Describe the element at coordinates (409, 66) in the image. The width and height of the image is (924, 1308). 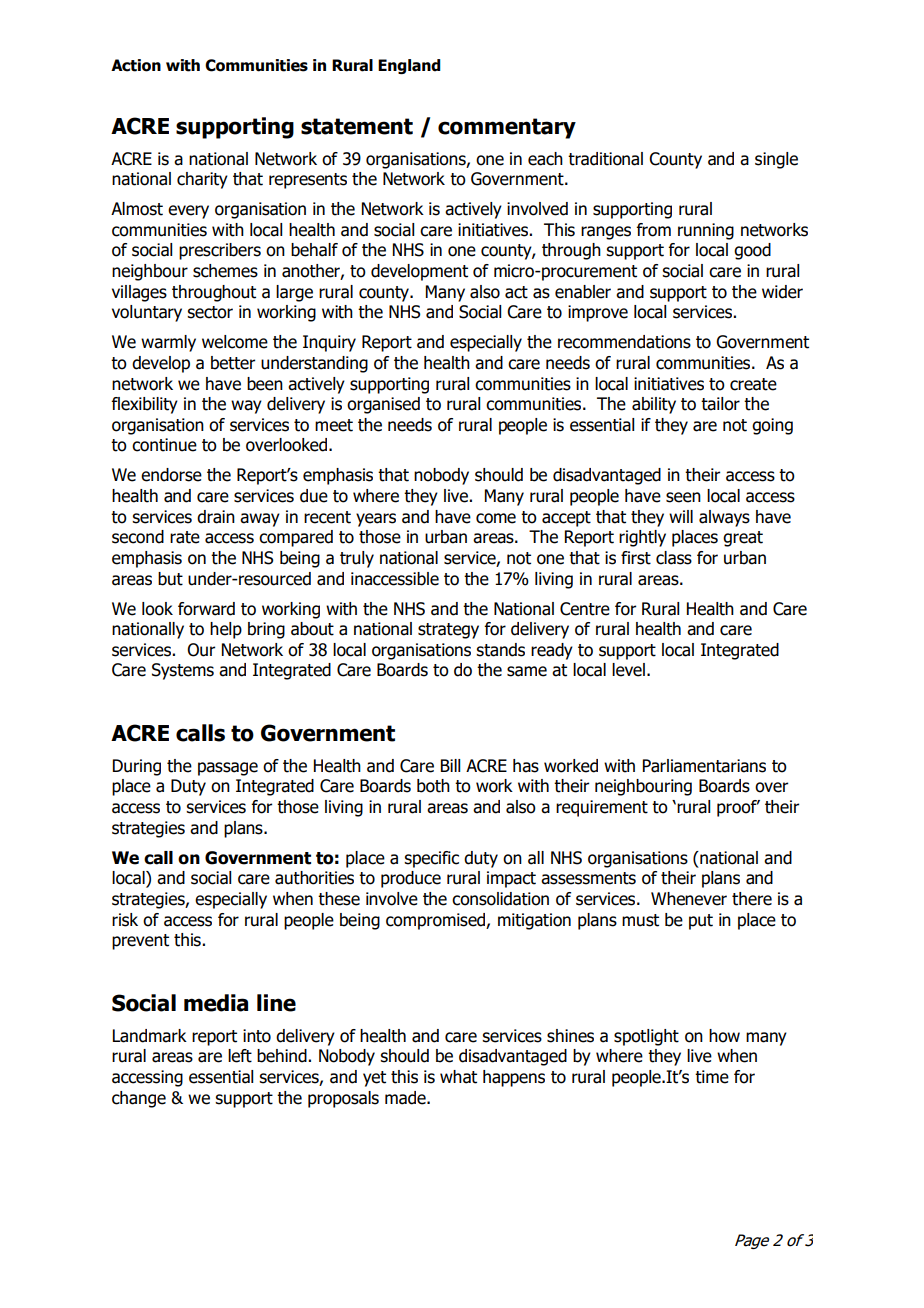
I see `England` at that location.
